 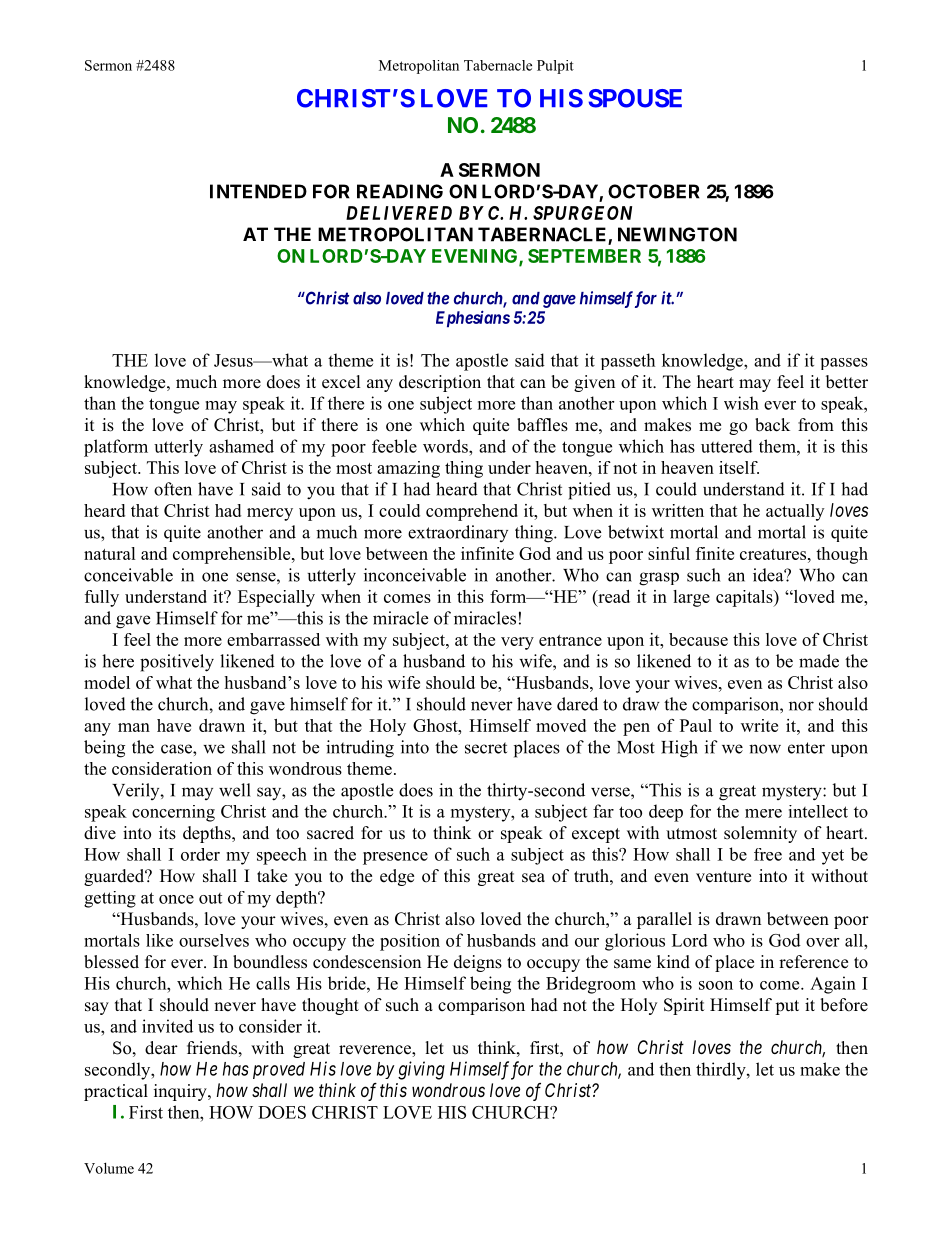 I want to click on giving, so click(x=421, y=1070).
